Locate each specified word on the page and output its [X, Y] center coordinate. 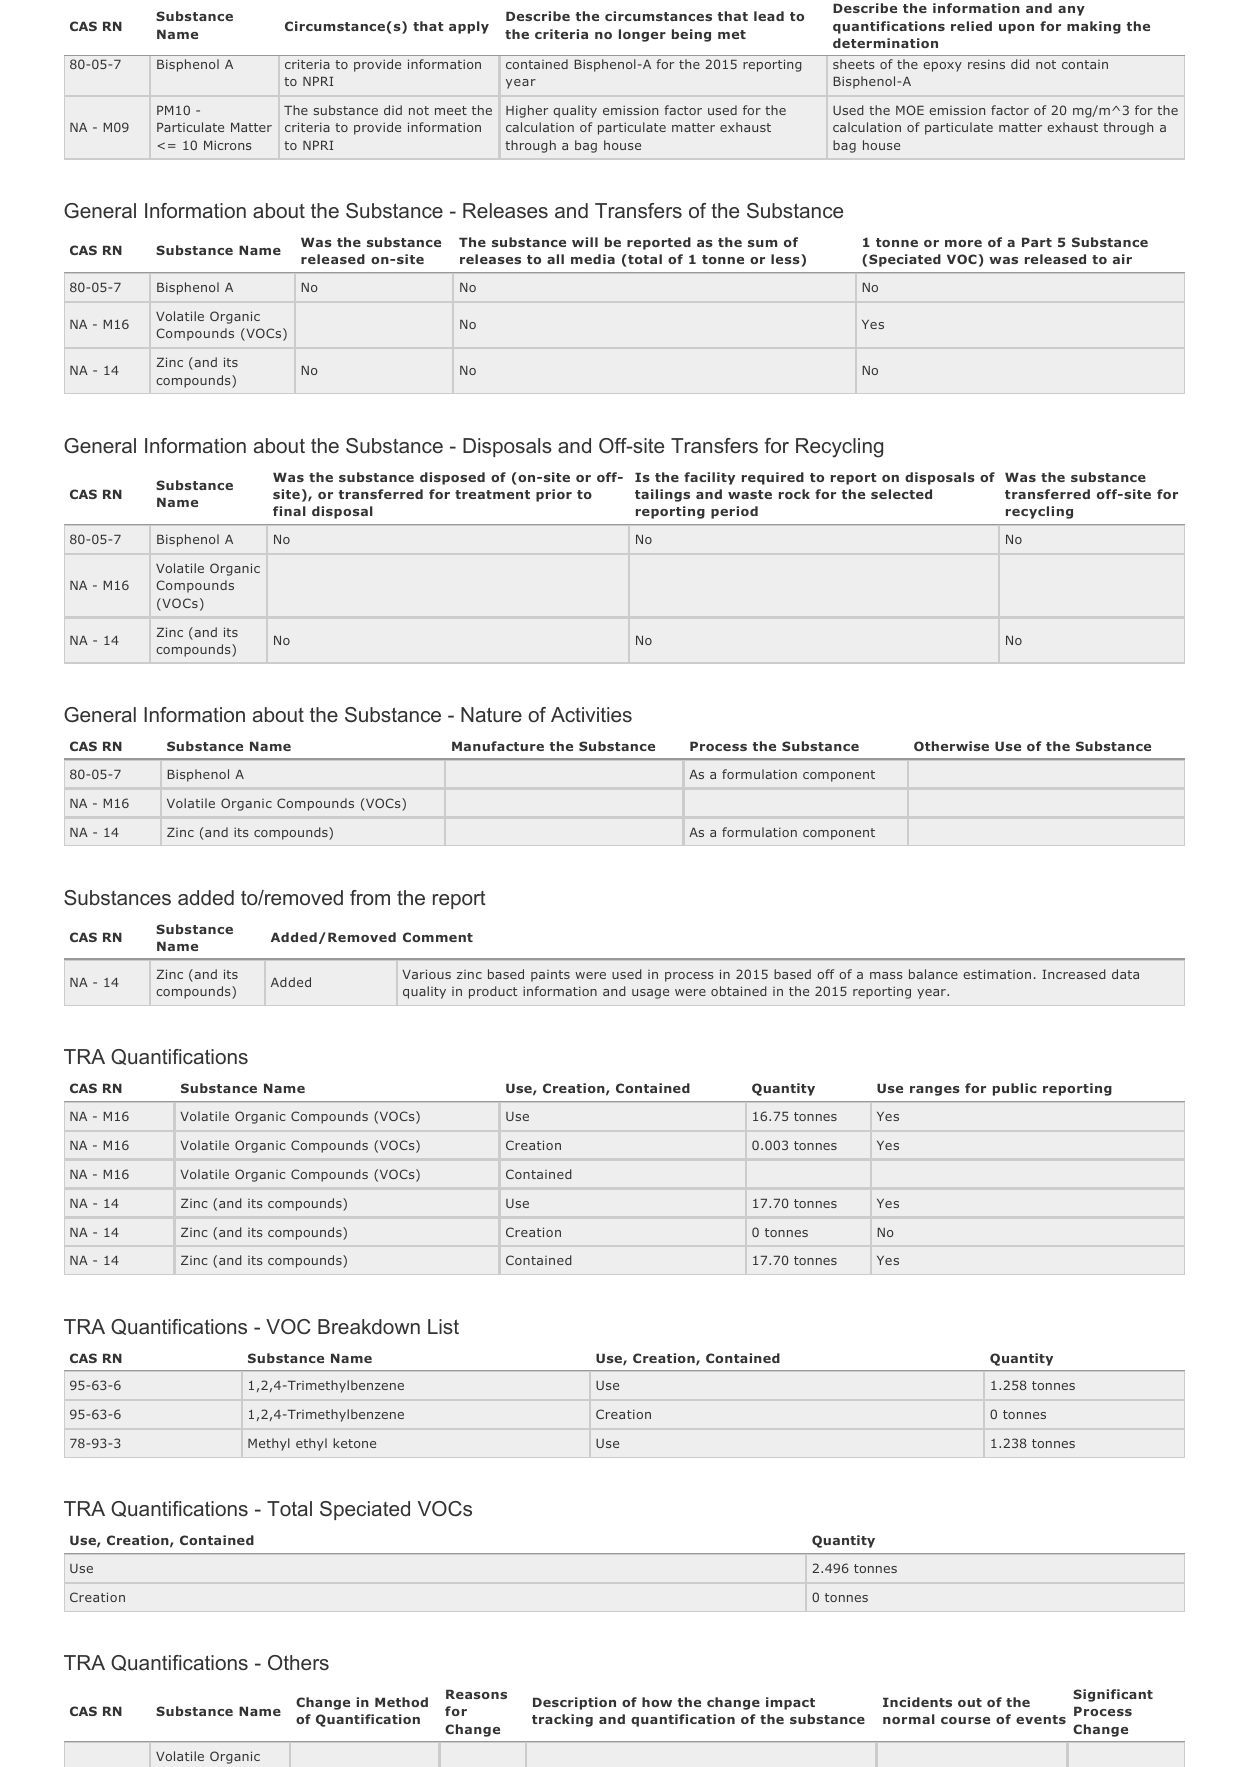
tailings [662, 495]
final [289, 511]
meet [451, 110]
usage [650, 994]
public [1015, 1089]
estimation [997, 974]
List [443, 1326]
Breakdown [369, 1326]
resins [986, 64]
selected [901, 494]
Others [298, 1662]
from [370, 897]
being [691, 35]
